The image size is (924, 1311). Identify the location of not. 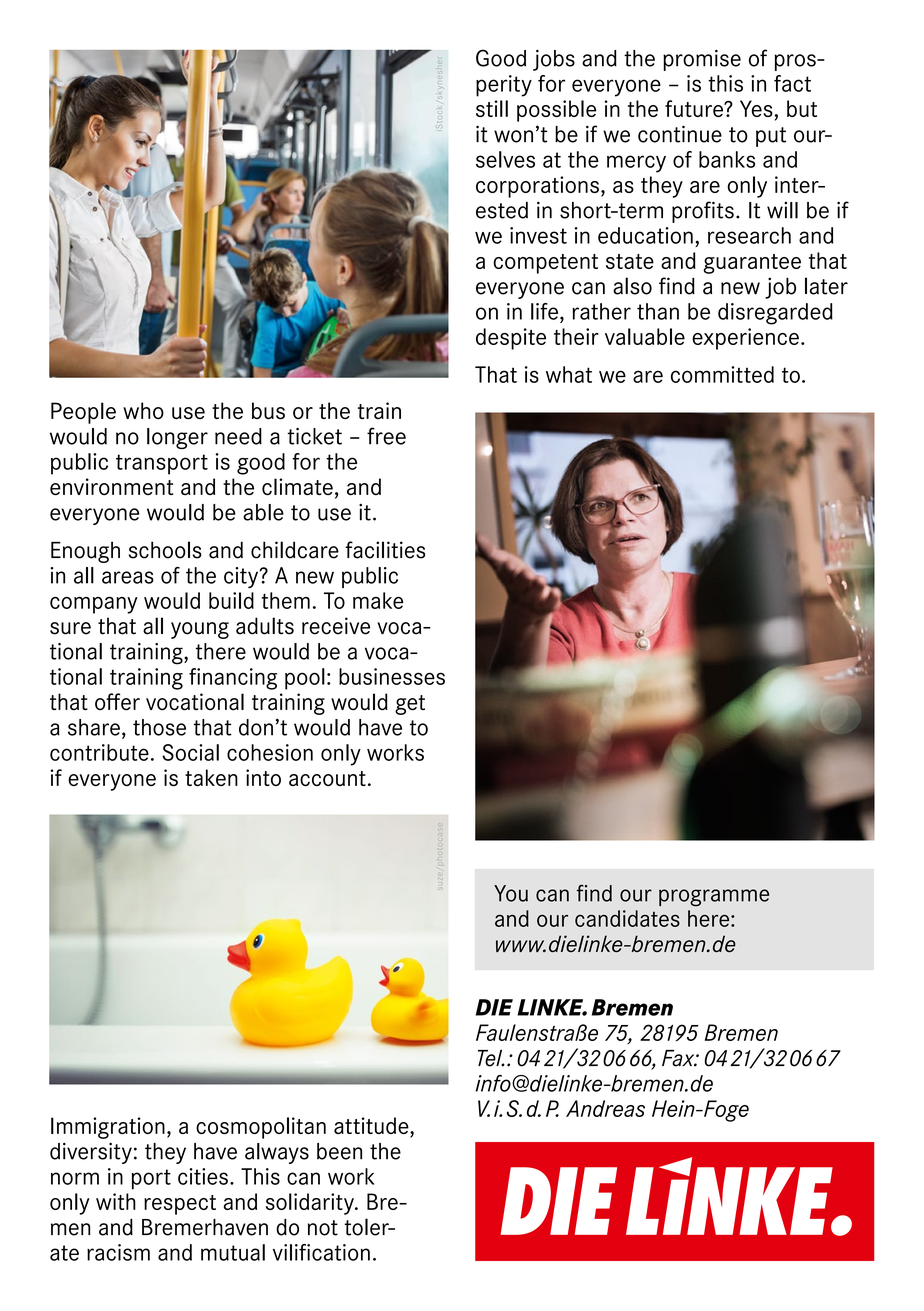
(323, 1228).
